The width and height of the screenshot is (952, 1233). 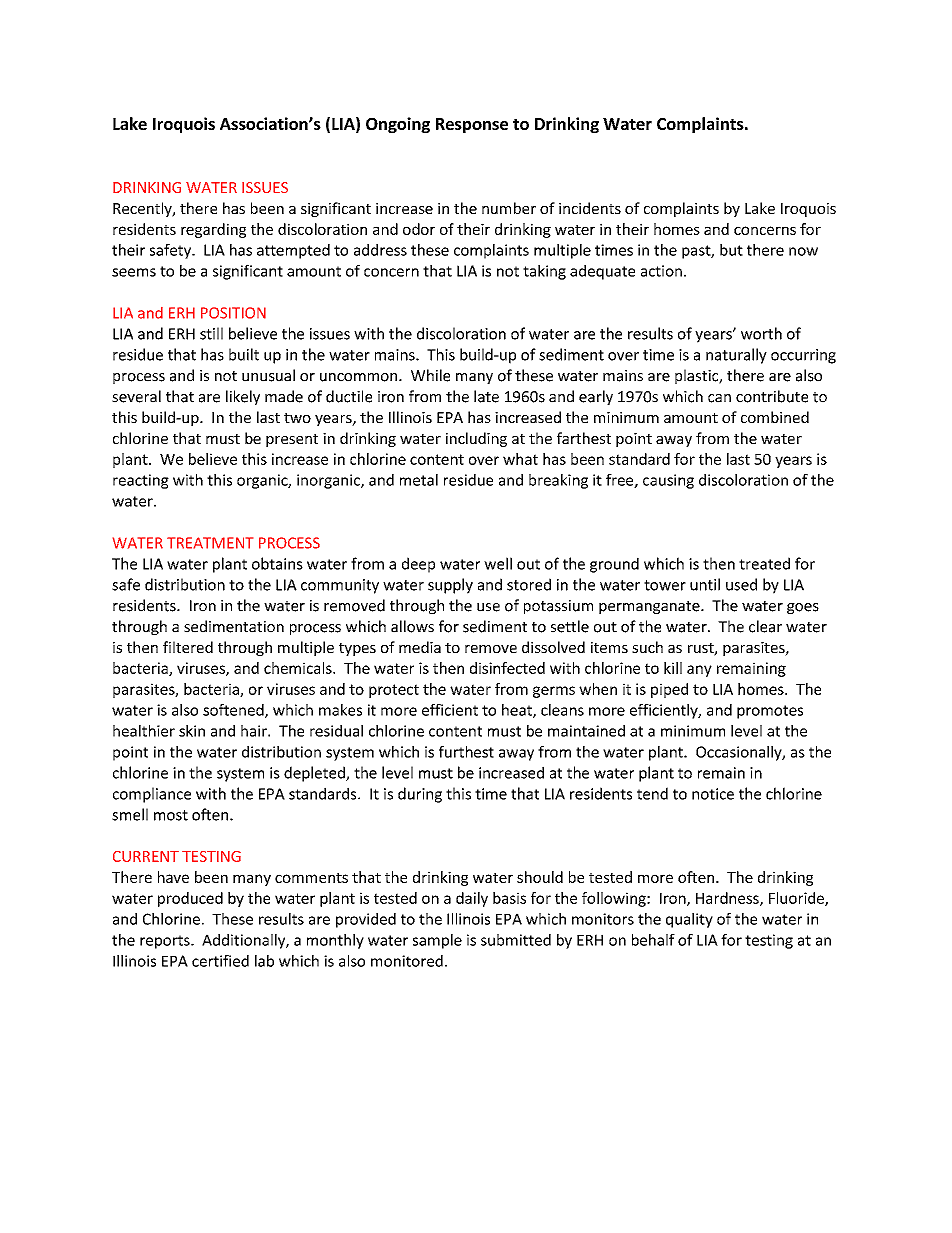 I want to click on While, so click(x=430, y=375).
